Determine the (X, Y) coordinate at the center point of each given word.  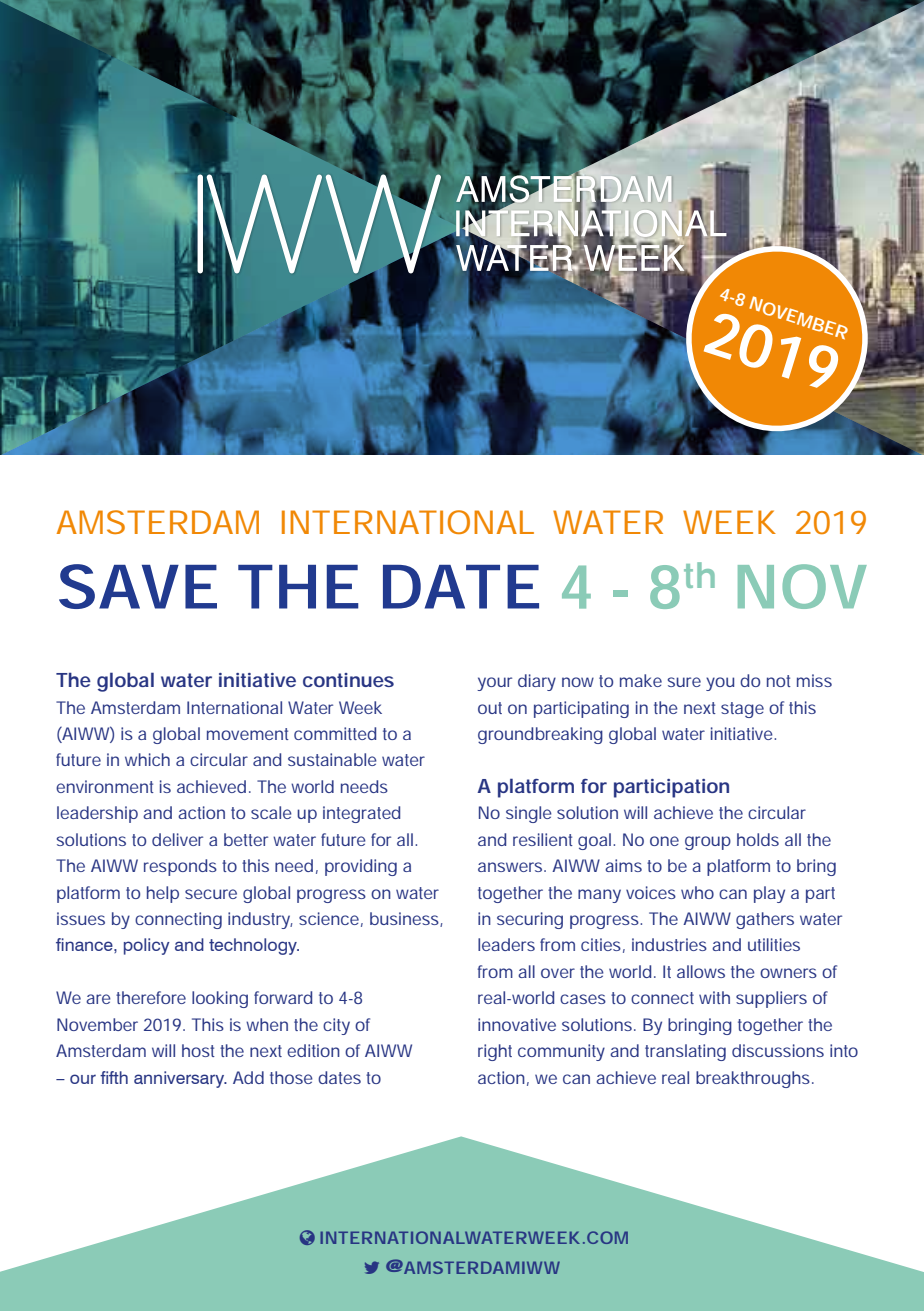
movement (248, 734)
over (558, 973)
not (779, 681)
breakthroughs (753, 1079)
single (529, 814)
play (769, 894)
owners (788, 973)
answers (510, 867)
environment (105, 786)
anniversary (180, 1079)
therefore (151, 997)
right (495, 1052)
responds (180, 867)
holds (758, 839)
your (494, 684)
